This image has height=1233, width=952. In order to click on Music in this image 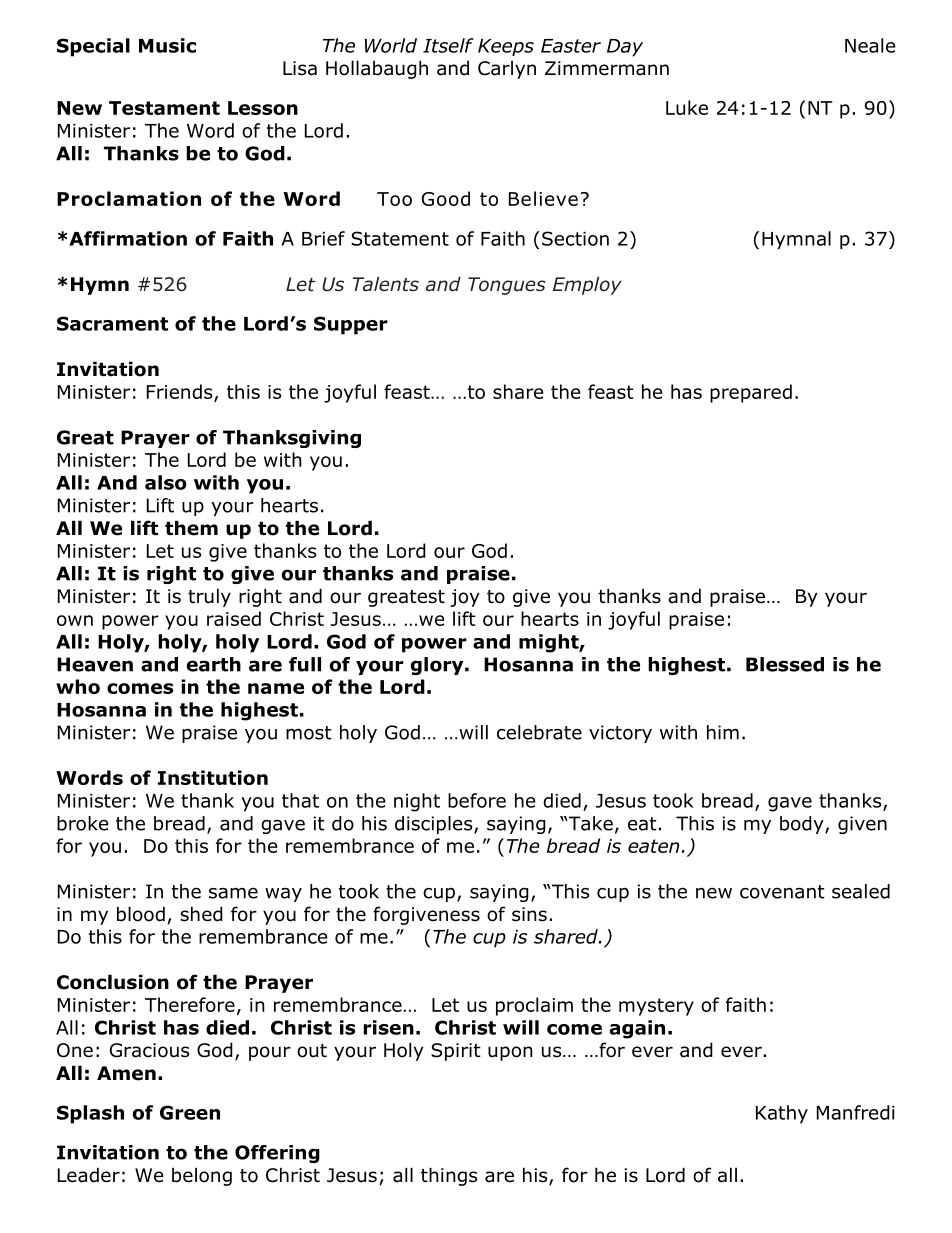, I will do `click(167, 45)`.
